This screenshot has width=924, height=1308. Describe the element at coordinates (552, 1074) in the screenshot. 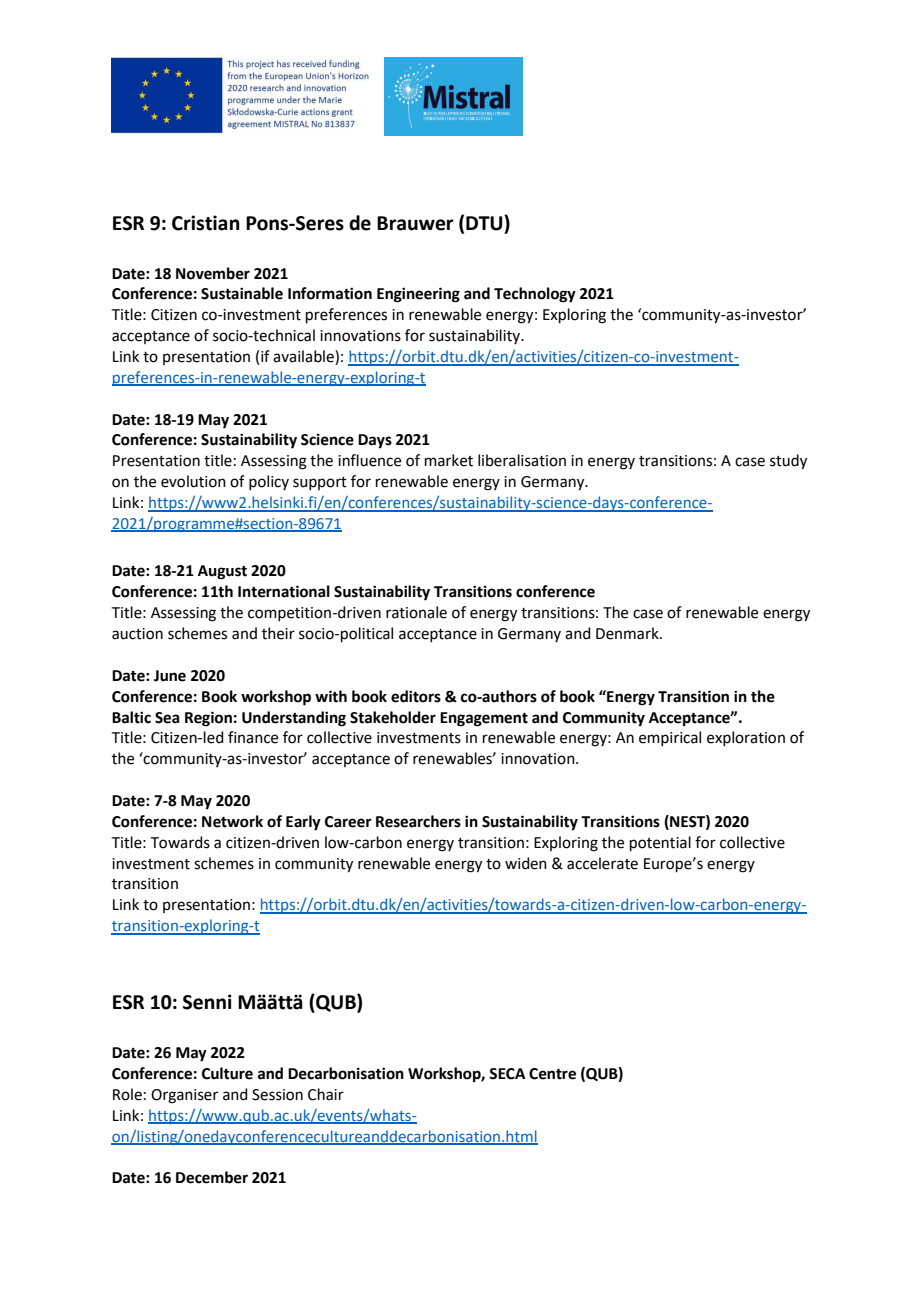

I see `Centre` at that location.
